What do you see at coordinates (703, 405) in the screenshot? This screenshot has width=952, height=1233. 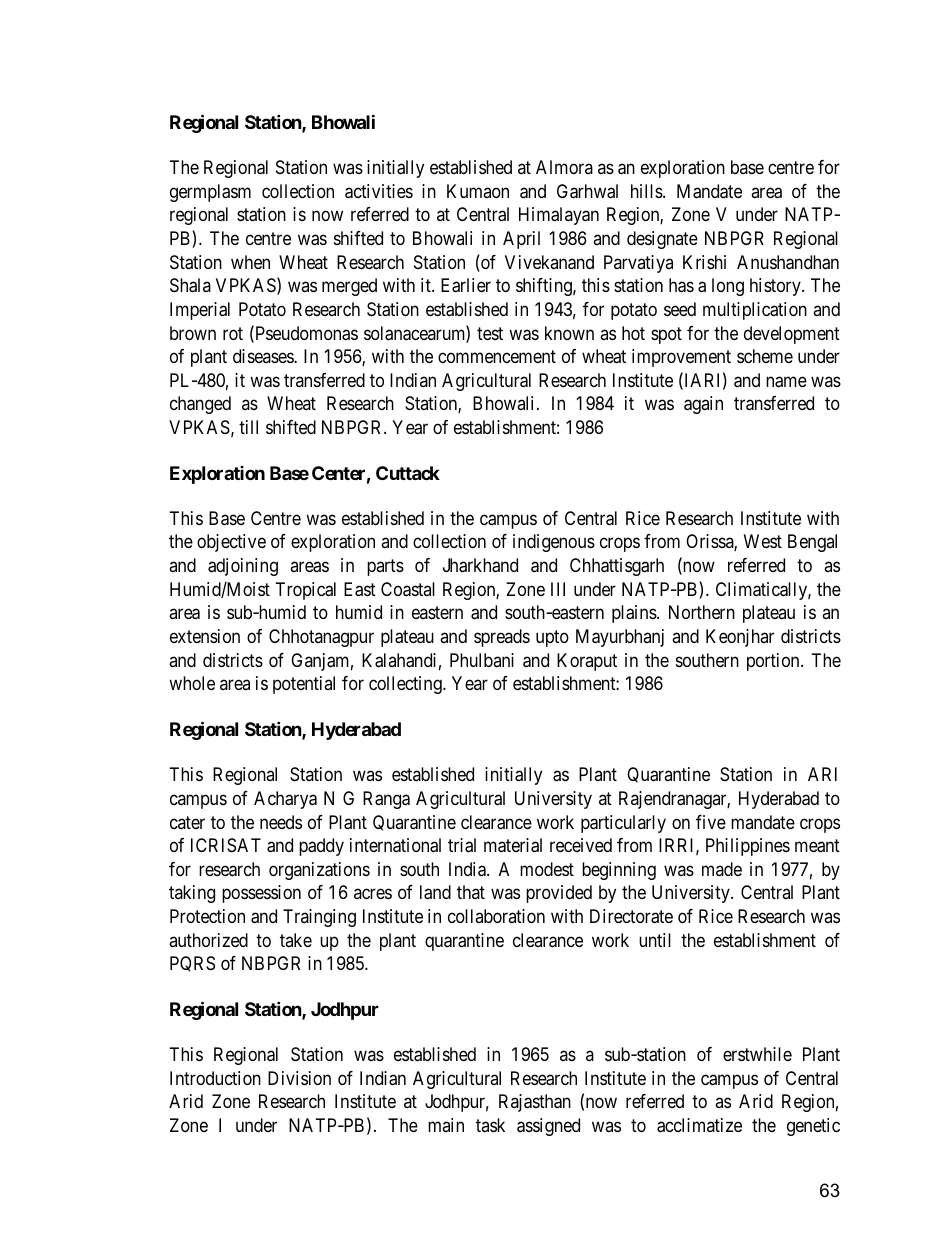 I see `again` at bounding box center [703, 405].
